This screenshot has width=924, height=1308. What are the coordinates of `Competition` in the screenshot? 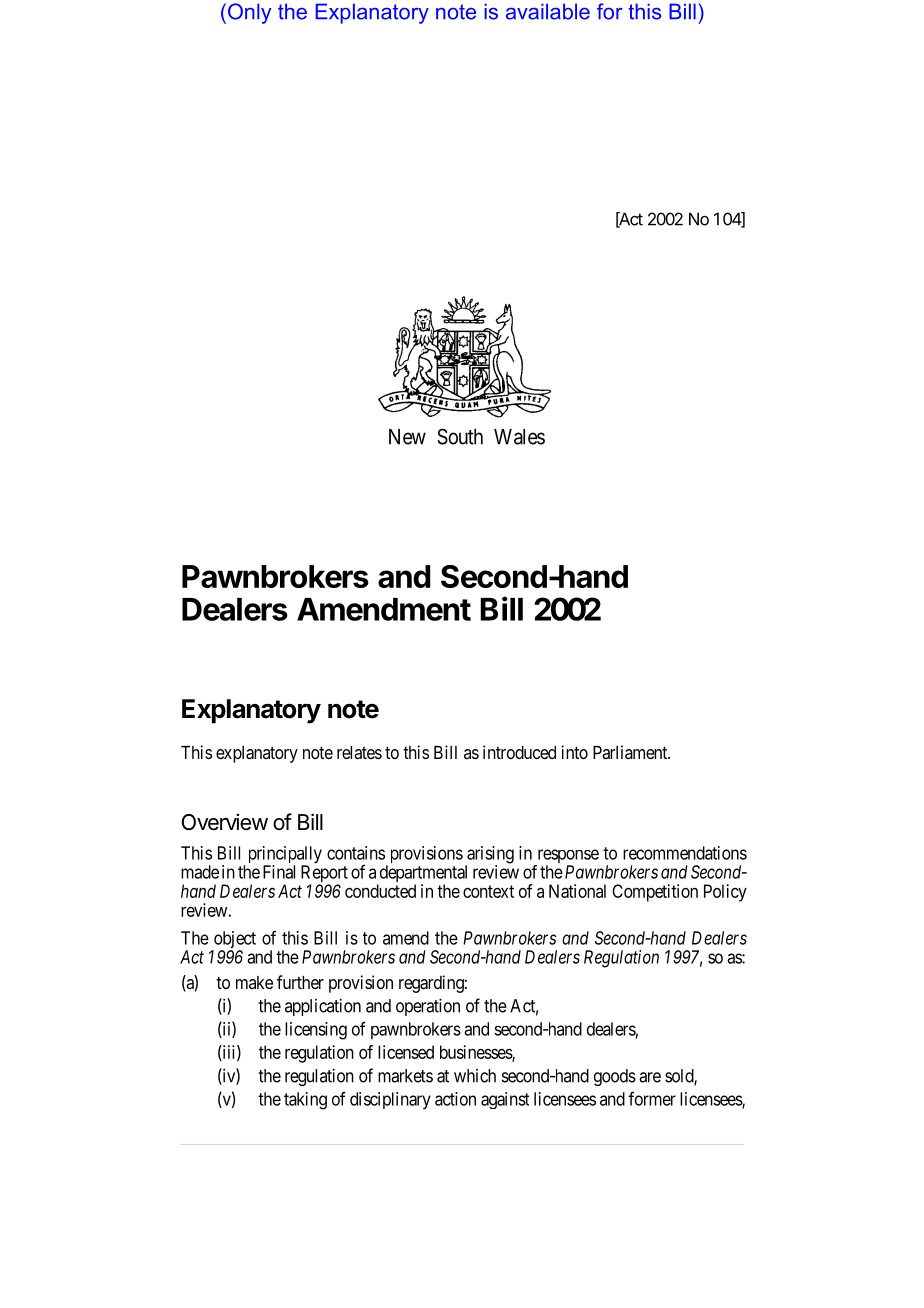 It's located at (655, 893).
